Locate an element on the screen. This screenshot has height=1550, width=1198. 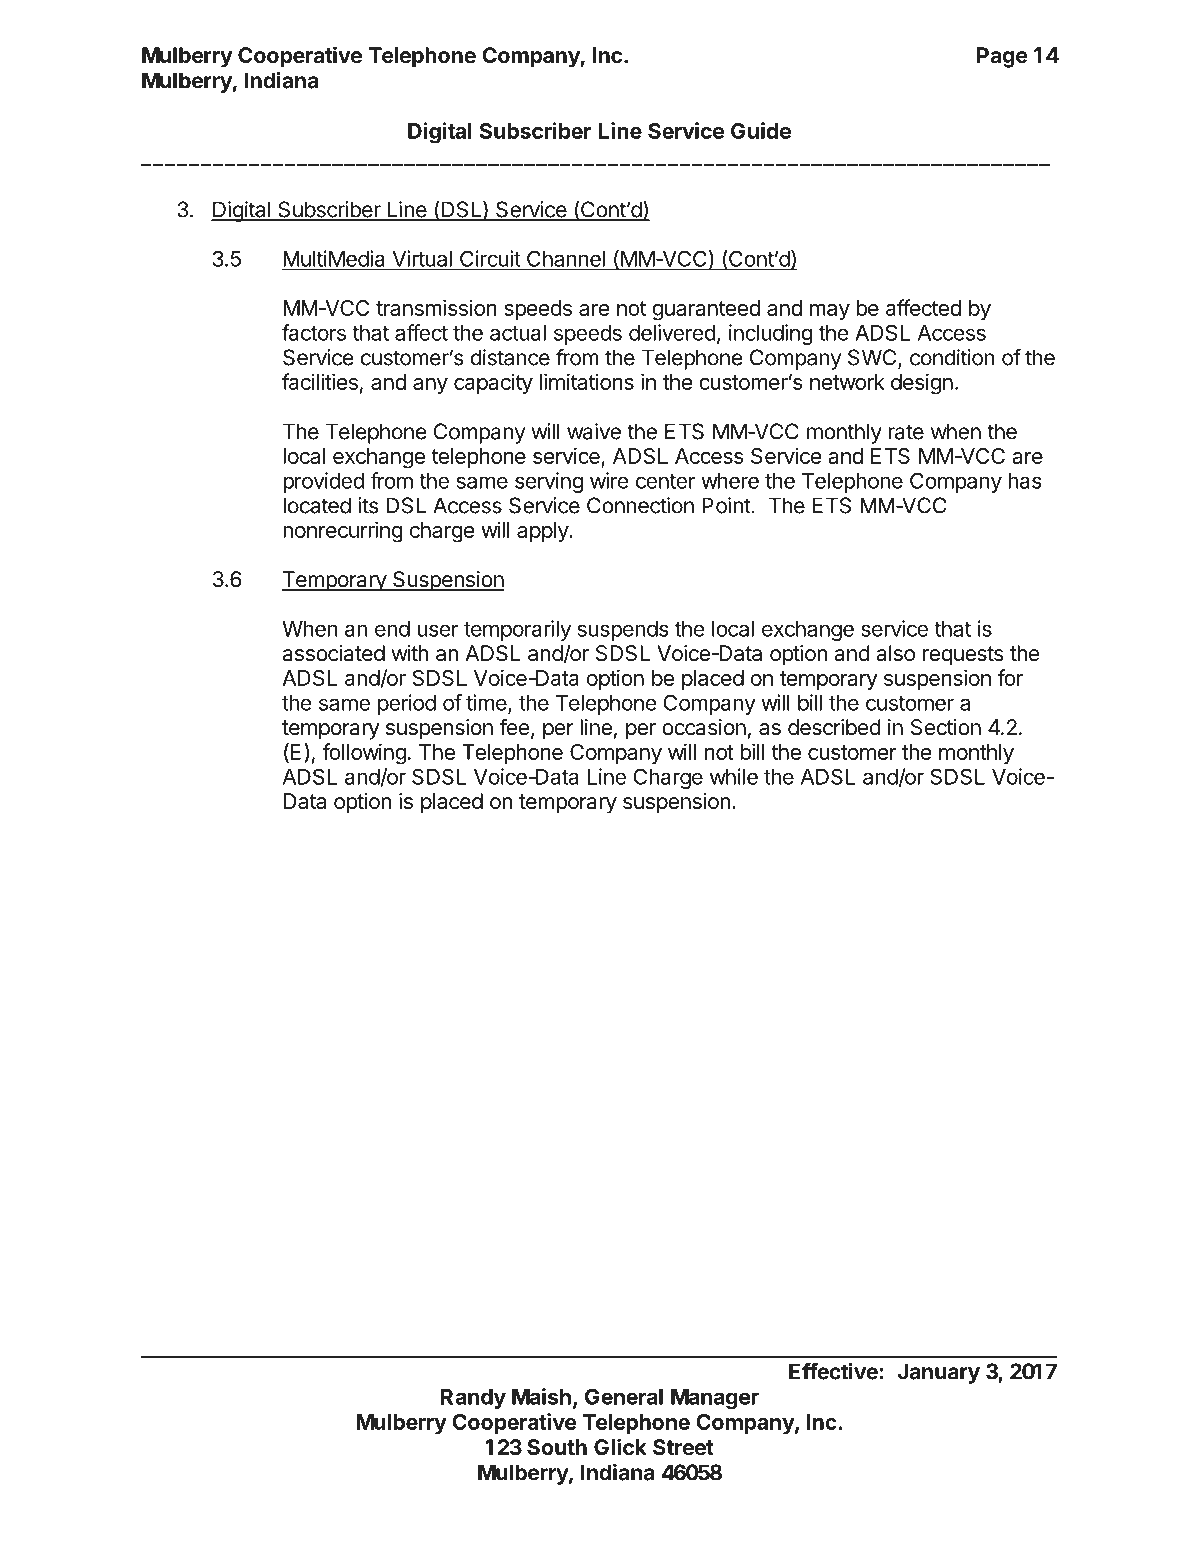
January is located at coordinates (938, 1373).
